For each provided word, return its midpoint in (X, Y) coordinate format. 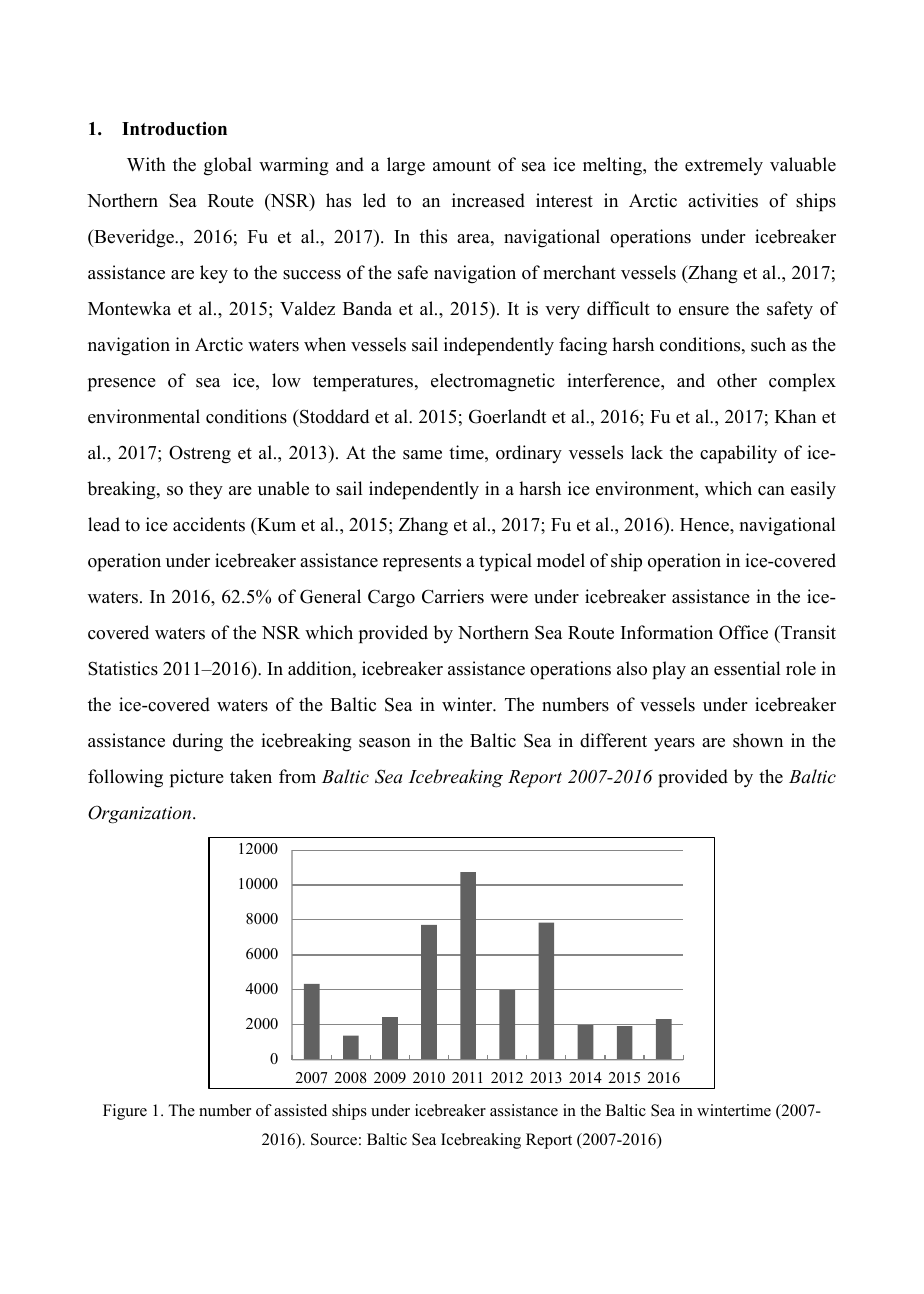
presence (122, 384)
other (737, 380)
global (228, 166)
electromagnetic (493, 382)
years (674, 744)
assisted (300, 1110)
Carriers (453, 596)
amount (462, 165)
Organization (141, 814)
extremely (724, 166)
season (385, 743)
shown (758, 740)
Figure (125, 1112)
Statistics (123, 668)
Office (743, 632)
